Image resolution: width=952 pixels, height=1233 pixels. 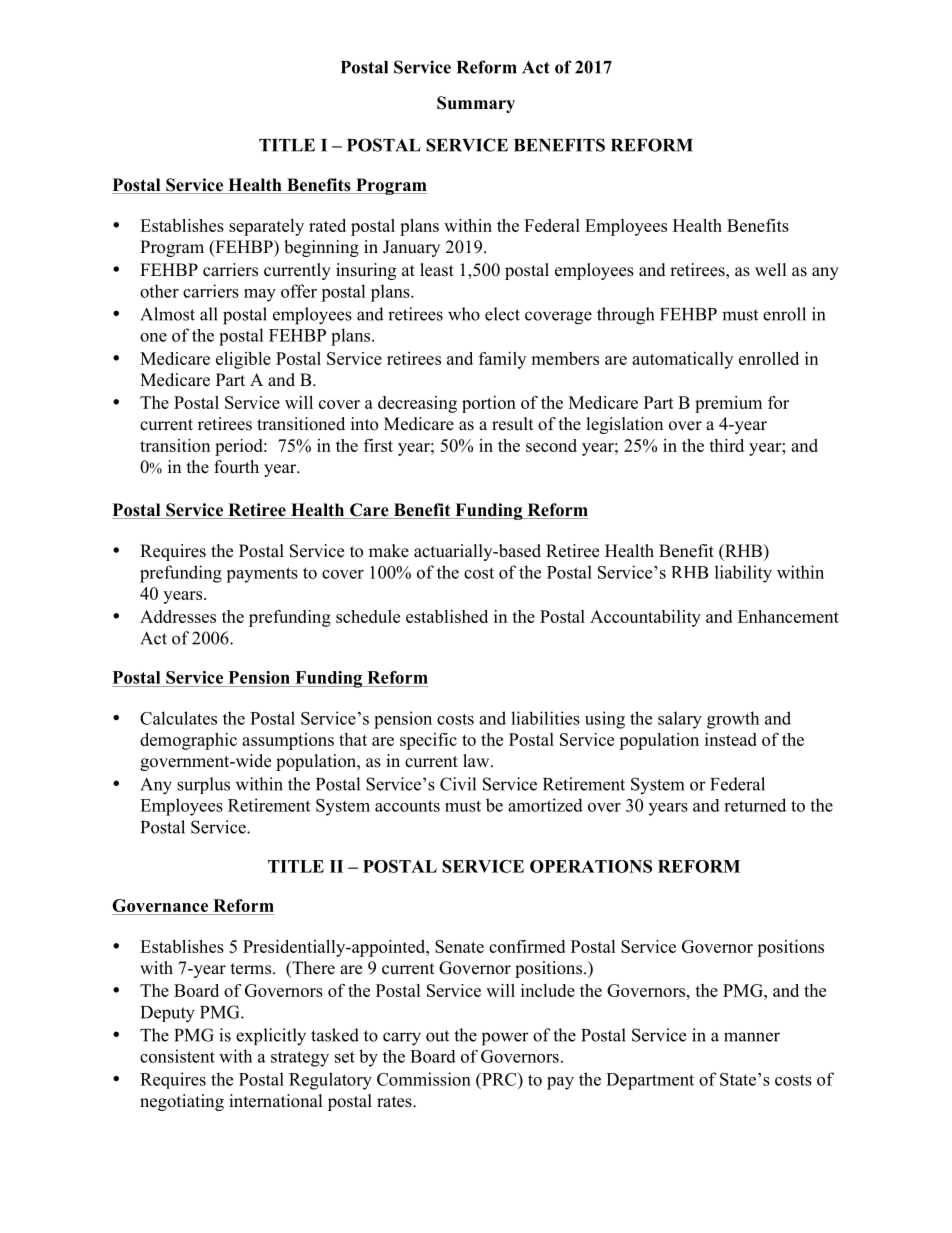 I want to click on Summary, so click(x=476, y=104).
